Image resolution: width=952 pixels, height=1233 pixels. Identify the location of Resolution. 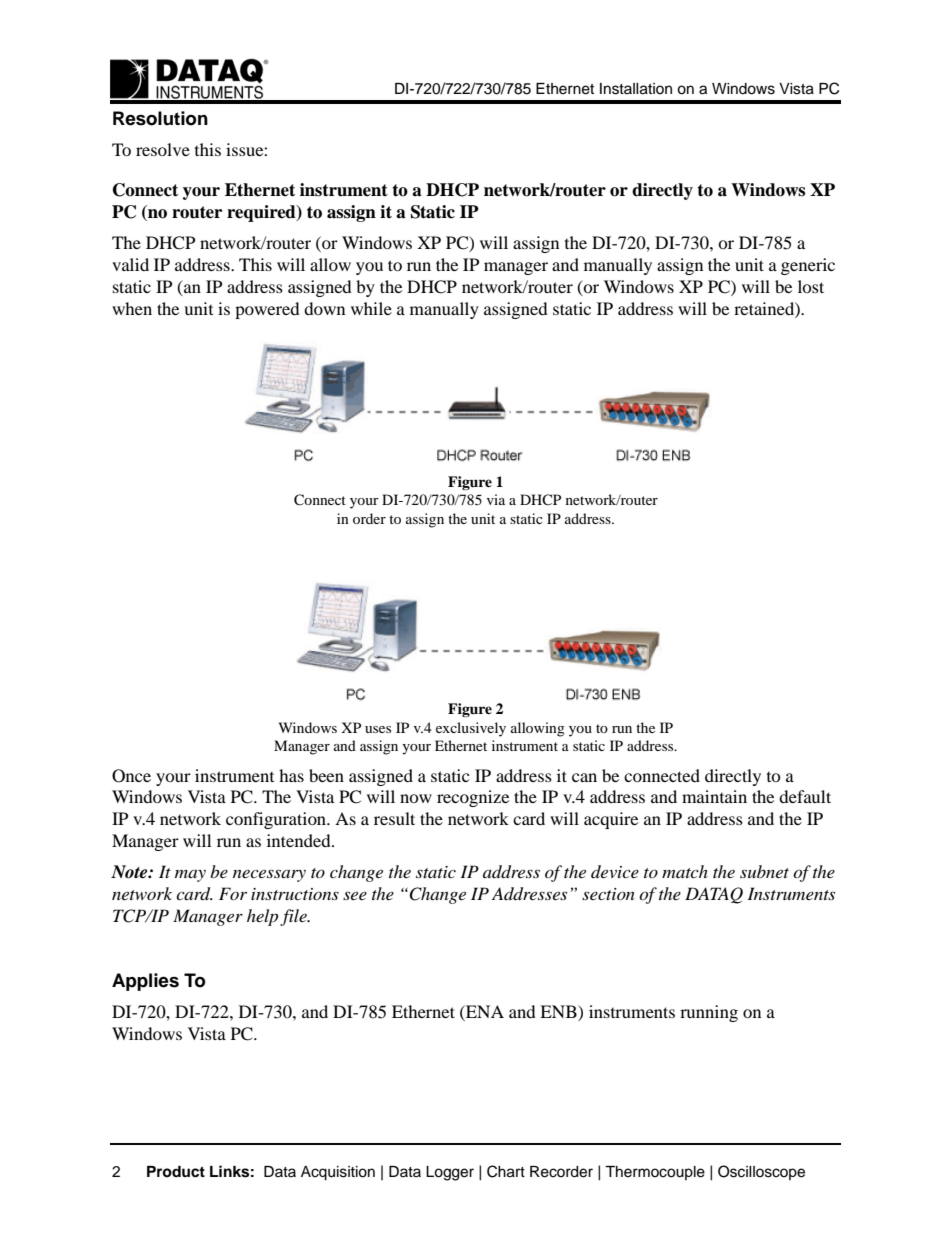
(160, 118).
